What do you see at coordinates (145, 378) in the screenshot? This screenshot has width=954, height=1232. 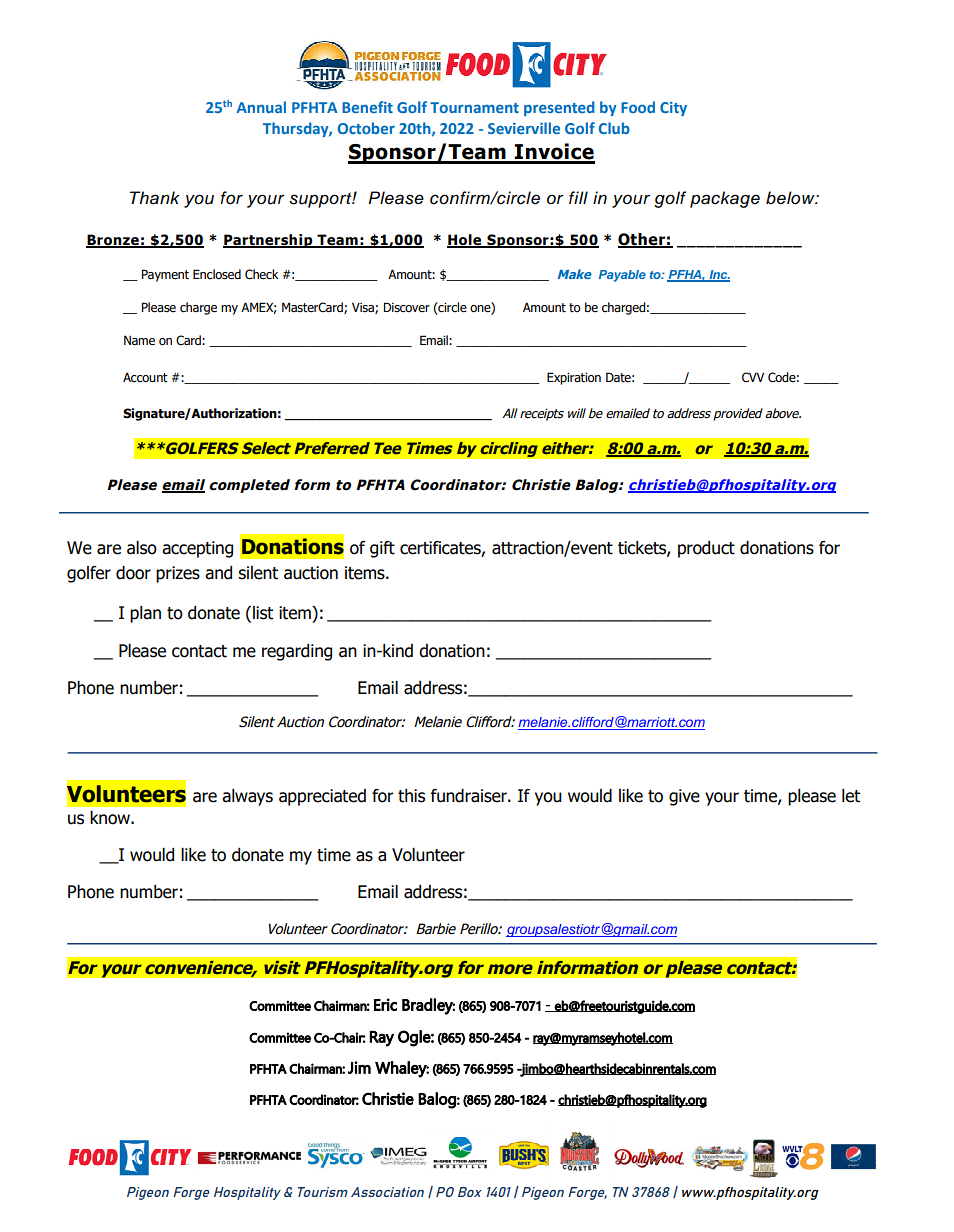 I see `Account` at bounding box center [145, 378].
